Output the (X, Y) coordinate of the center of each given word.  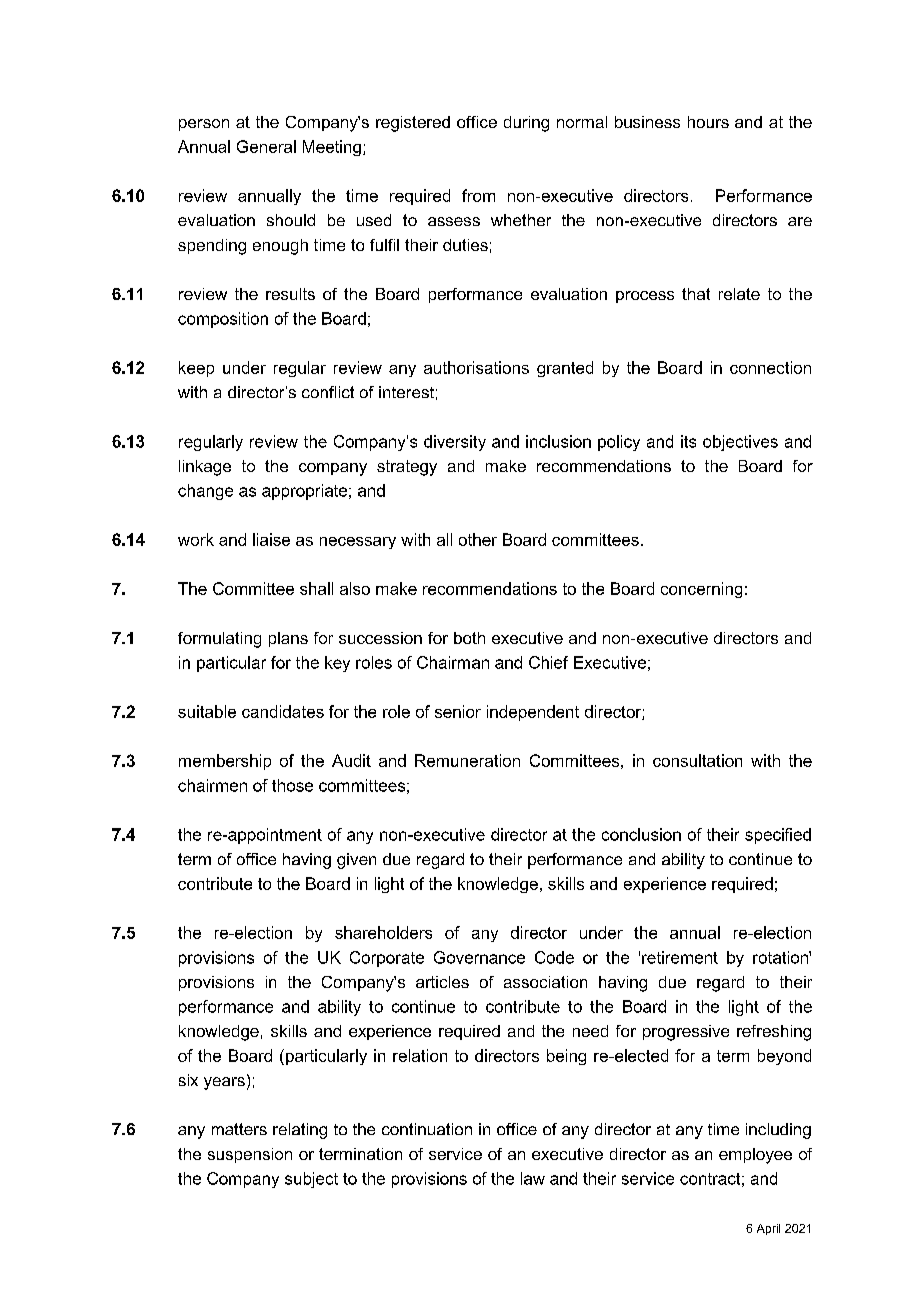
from (478, 195)
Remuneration (467, 760)
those (292, 785)
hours (708, 122)
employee (755, 1156)
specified (778, 836)
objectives (740, 443)
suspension (250, 1155)
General (266, 146)
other (478, 539)
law (533, 1178)
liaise (271, 539)
